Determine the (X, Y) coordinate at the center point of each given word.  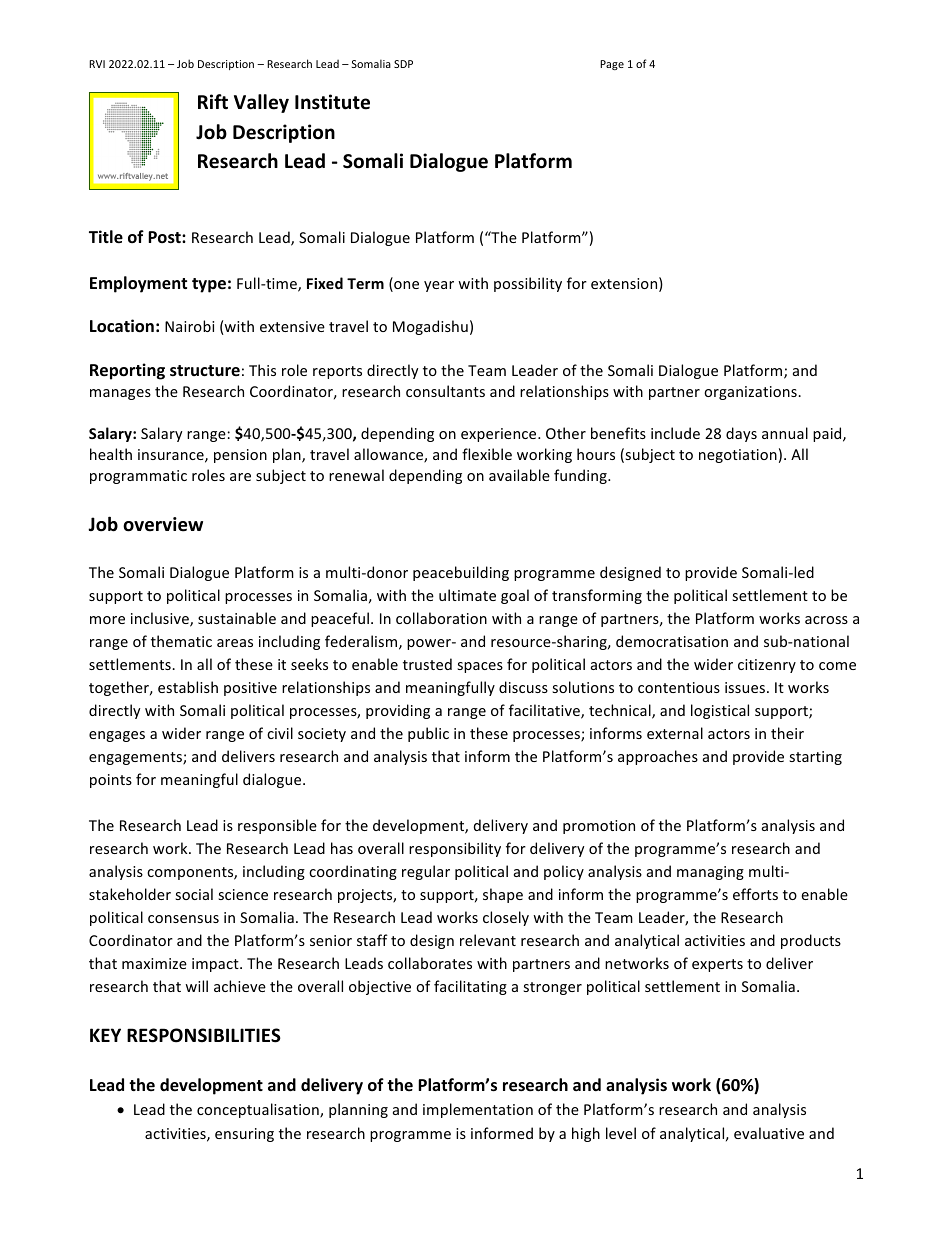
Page (612, 65)
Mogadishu (430, 327)
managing (710, 873)
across (826, 620)
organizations (751, 393)
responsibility (455, 849)
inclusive (161, 619)
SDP (403, 64)
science (243, 894)
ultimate (467, 595)
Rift (213, 101)
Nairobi (189, 326)
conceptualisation (259, 1110)
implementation (478, 1110)
